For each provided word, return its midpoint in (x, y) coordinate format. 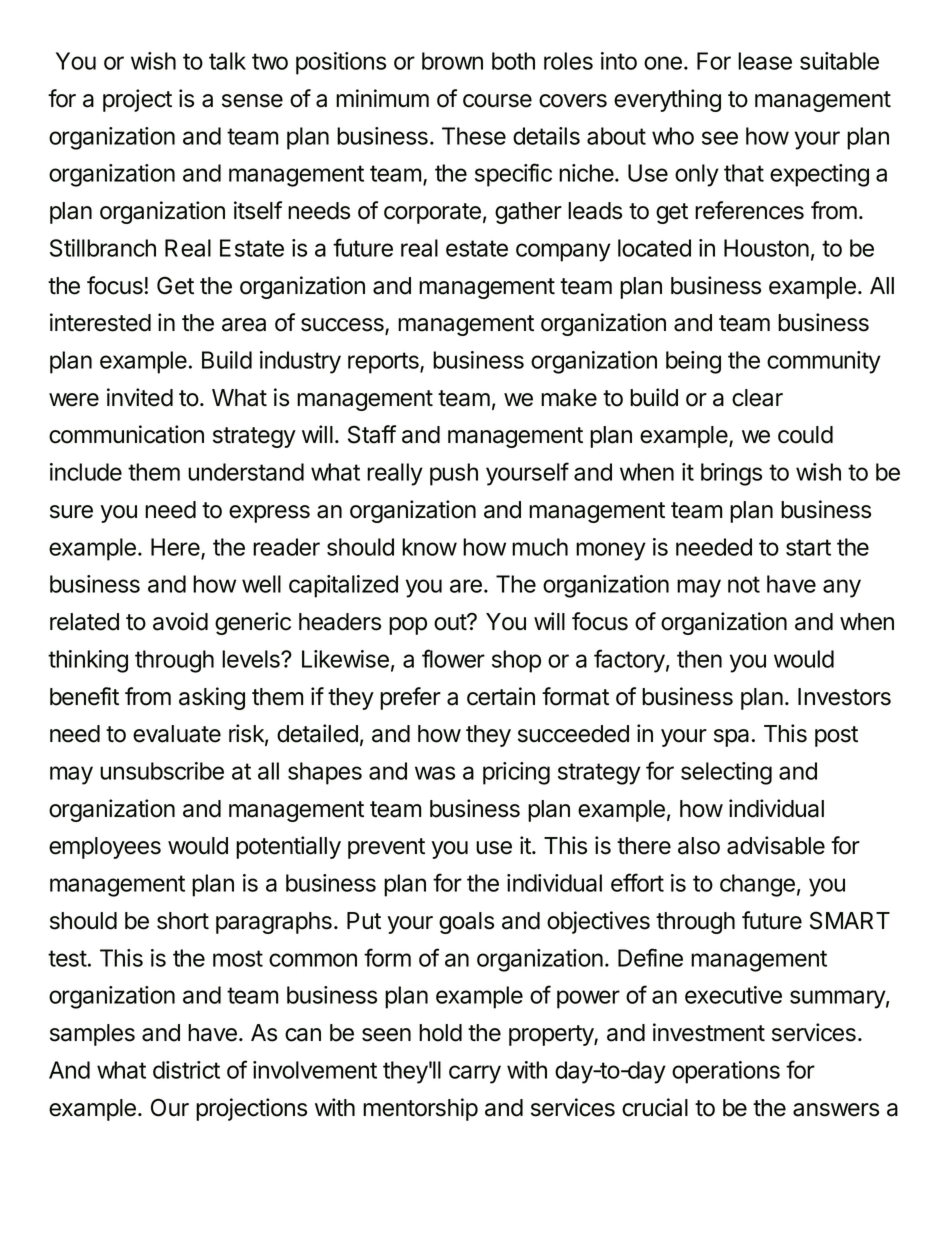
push (454, 474)
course (497, 101)
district (186, 1070)
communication (126, 434)
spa (731, 738)
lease (765, 61)
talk (227, 61)
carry (475, 1074)
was (435, 773)
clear (757, 398)
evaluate (177, 734)
